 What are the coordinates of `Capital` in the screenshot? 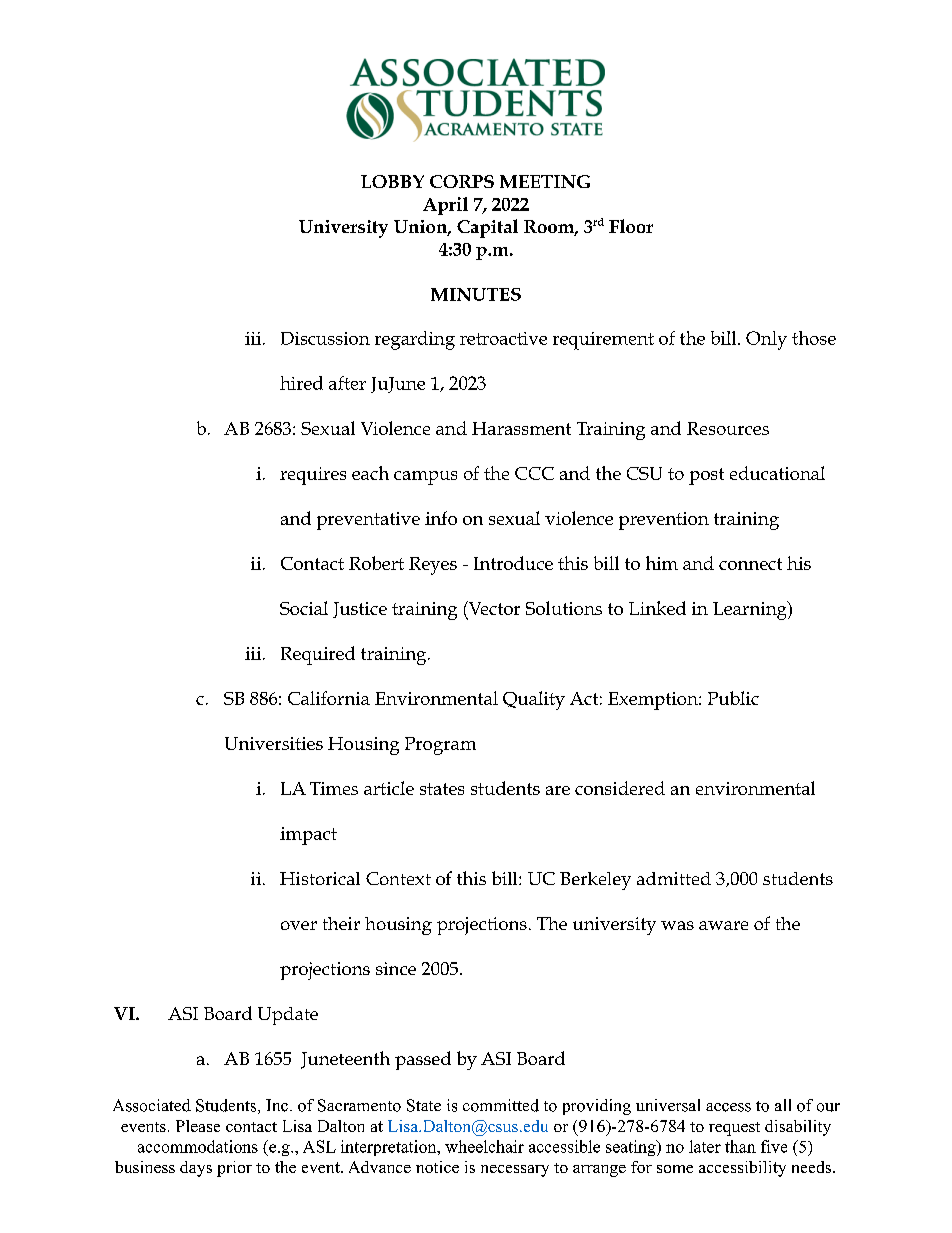 It's located at (487, 228).
